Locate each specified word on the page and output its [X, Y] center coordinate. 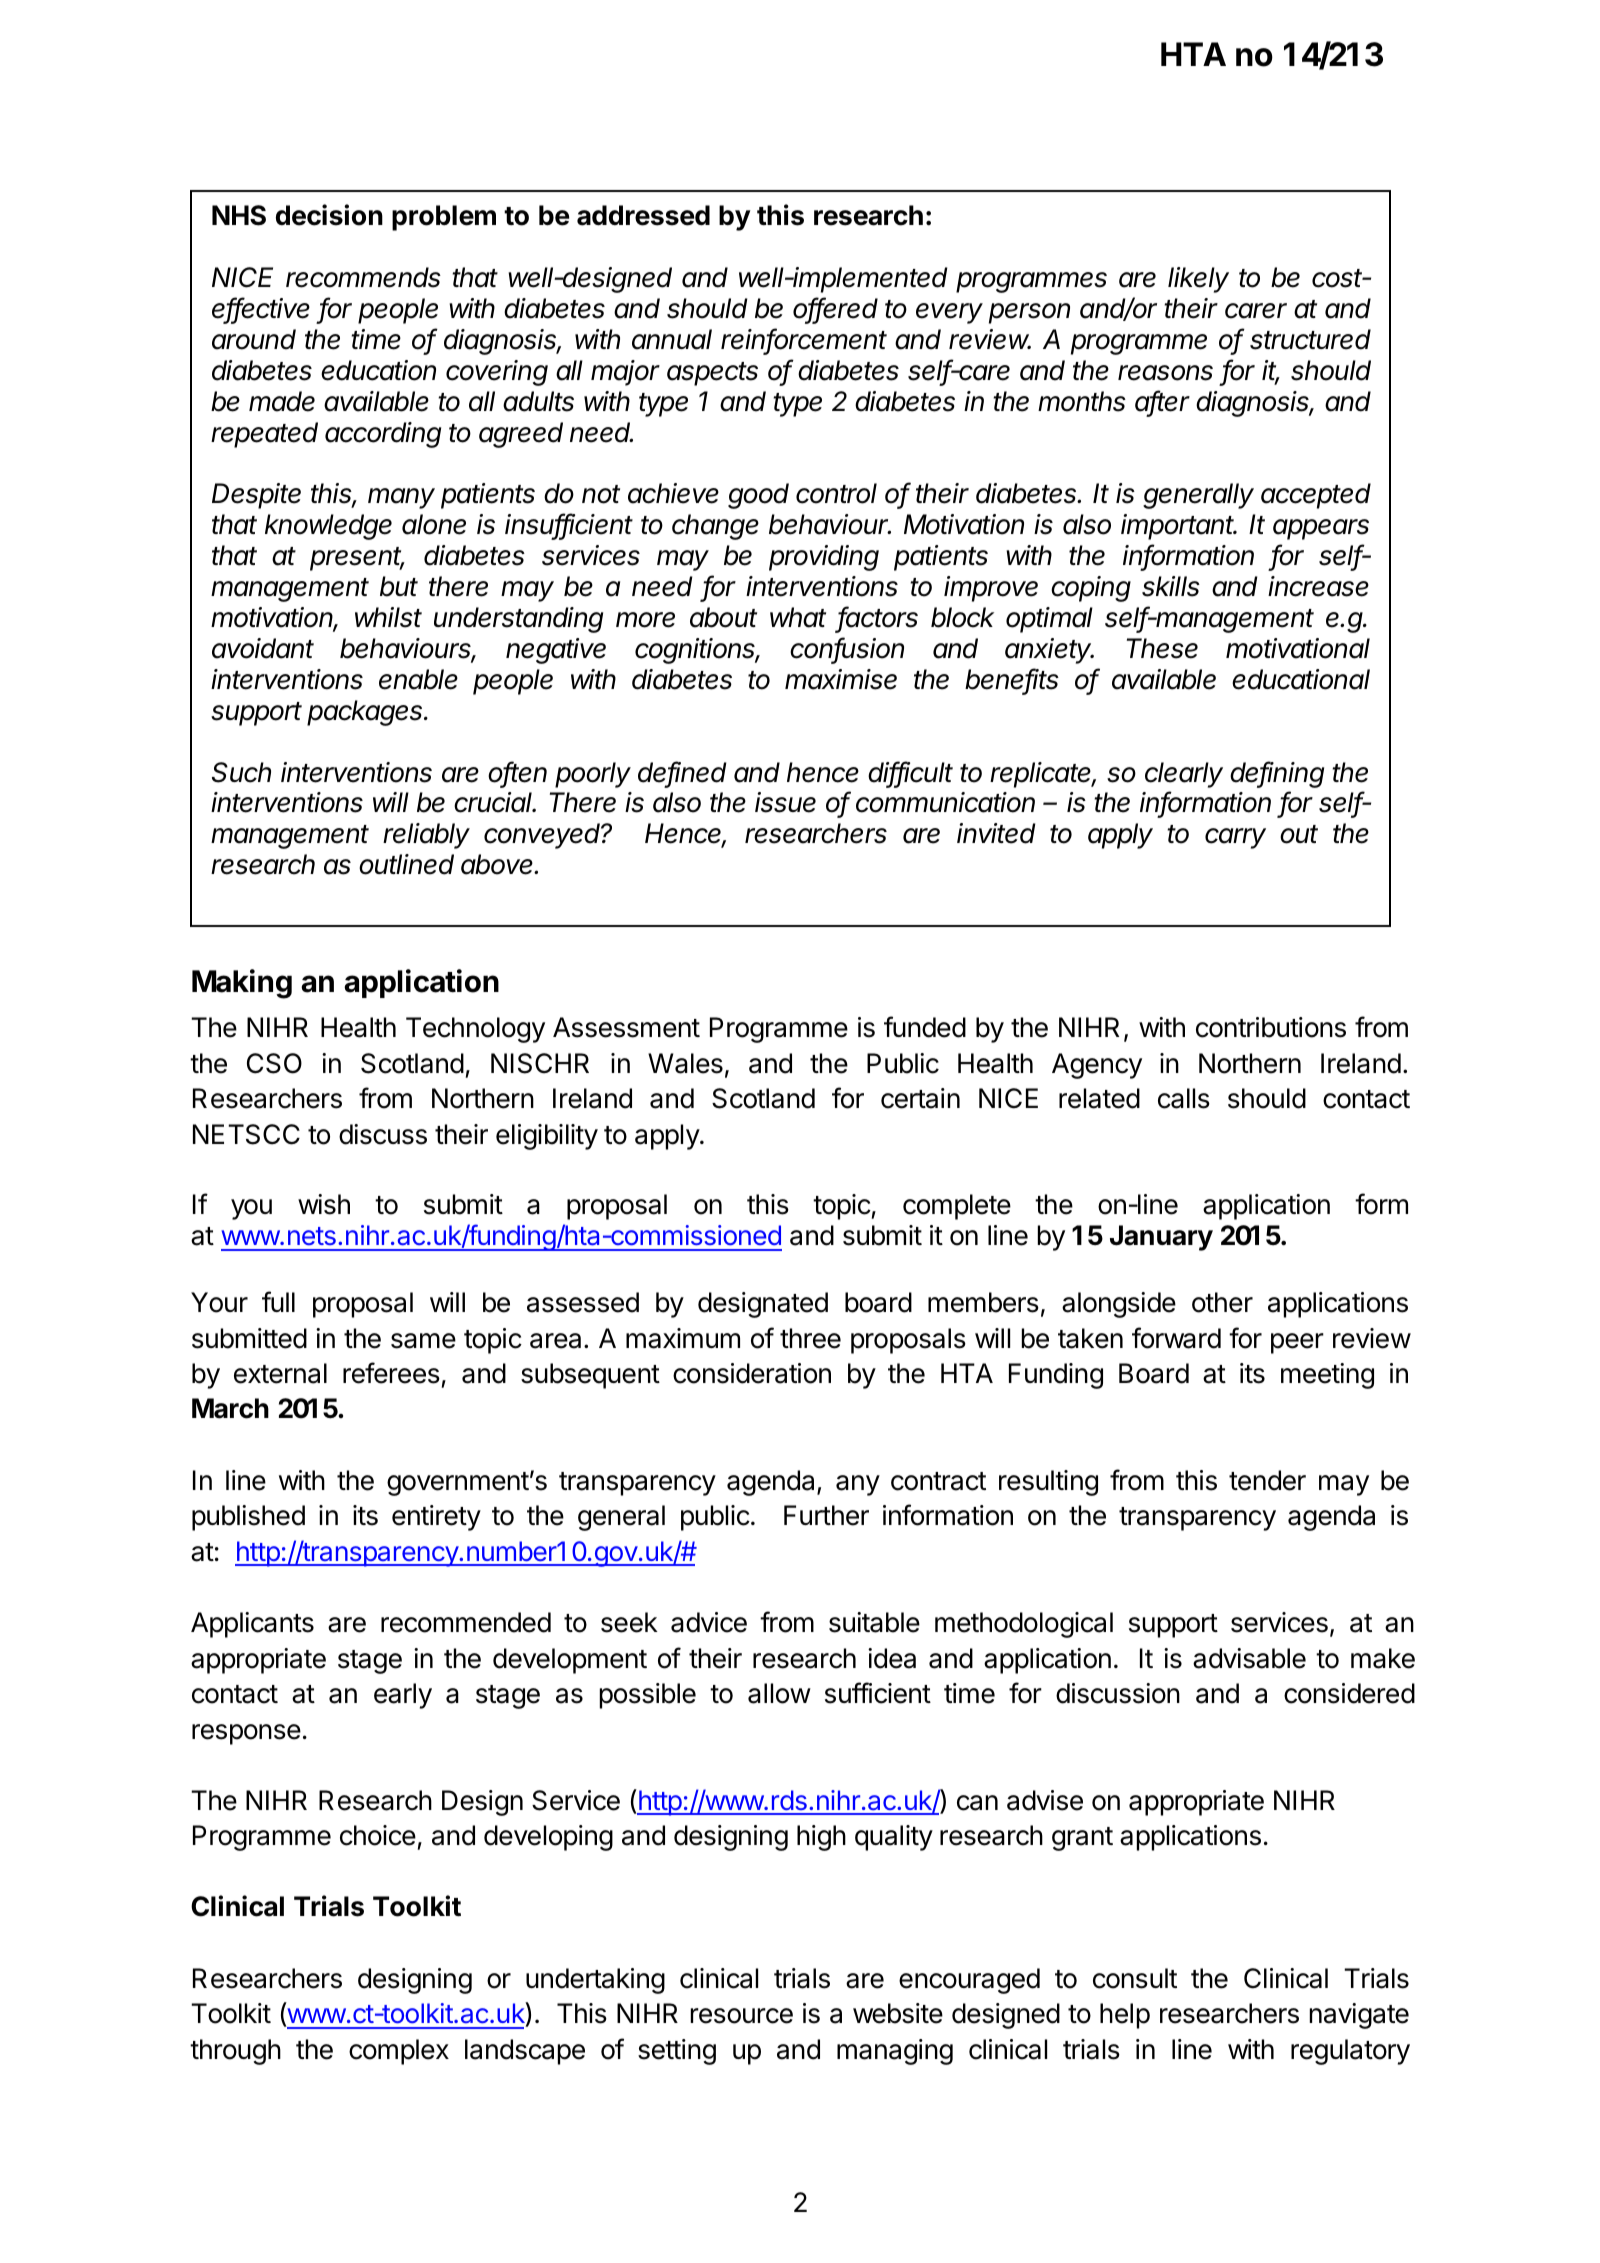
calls [1184, 1098]
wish [324, 1204]
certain [920, 1098]
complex [399, 2052]
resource [742, 2016]
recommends [363, 277]
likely [1198, 280]
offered [835, 309]
